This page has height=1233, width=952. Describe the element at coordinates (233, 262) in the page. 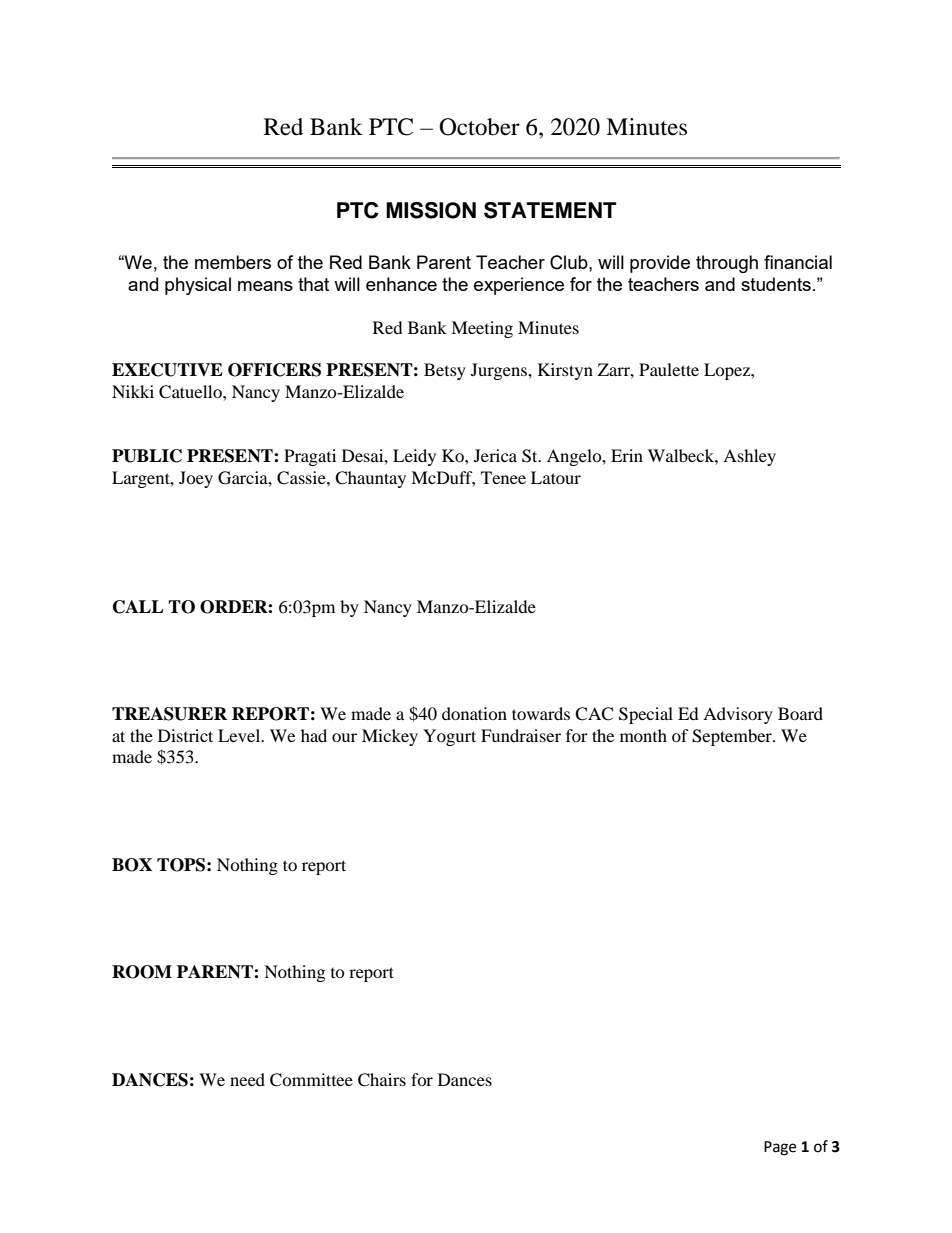

I see `members` at that location.
